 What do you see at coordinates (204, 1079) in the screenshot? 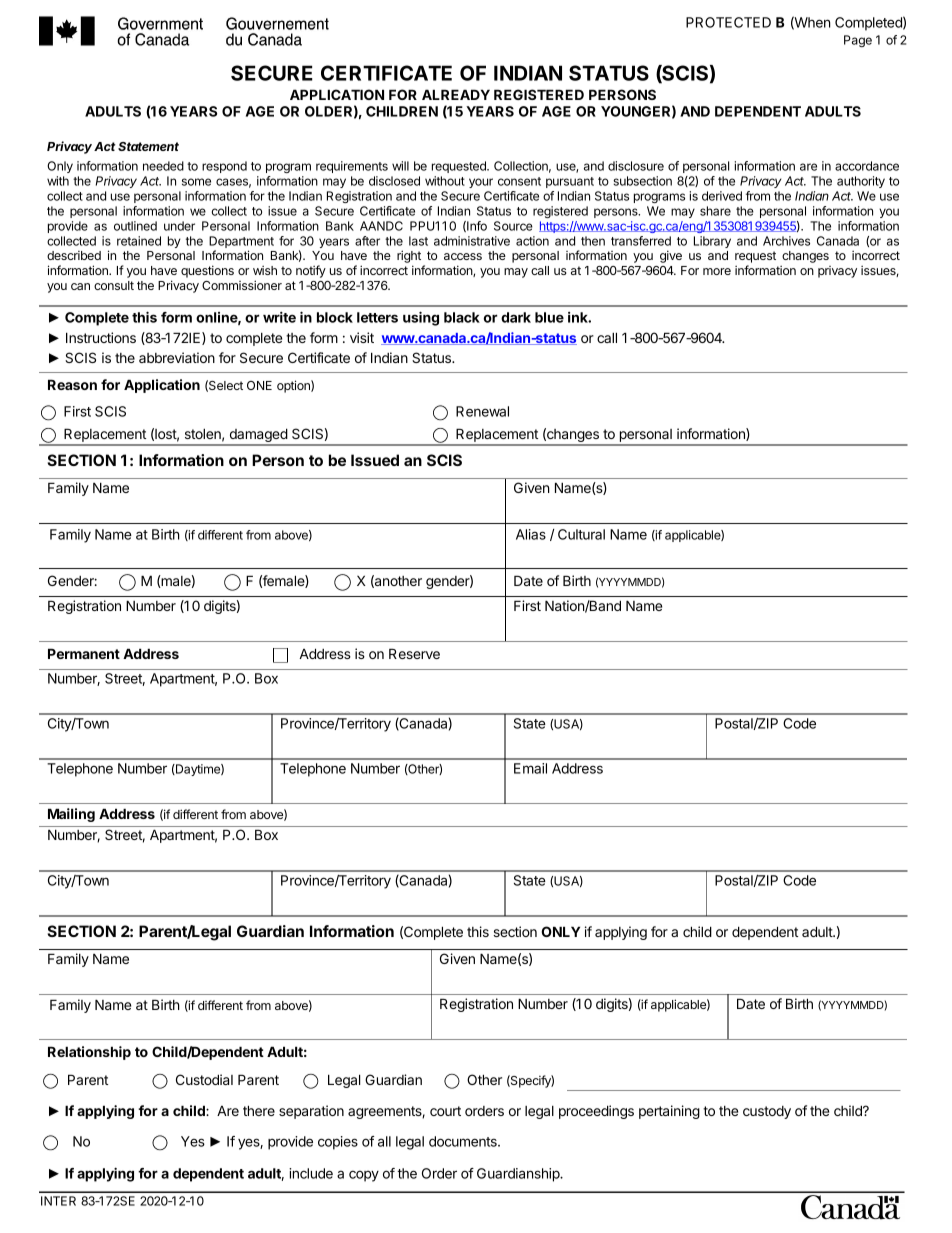
I see `Custodial` at bounding box center [204, 1079].
